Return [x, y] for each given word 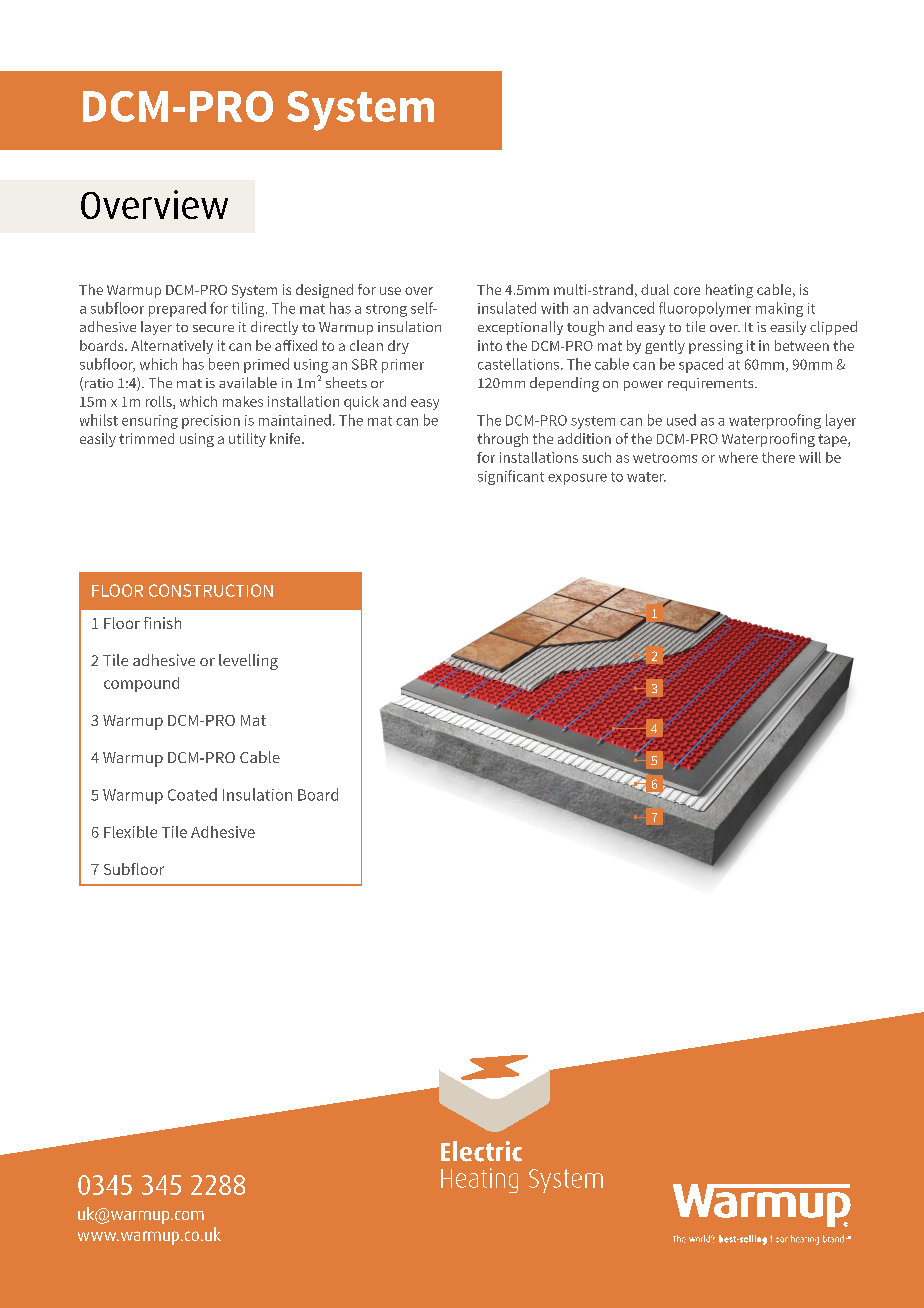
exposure [577, 479]
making [779, 309]
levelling [248, 662]
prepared [177, 309]
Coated [192, 794]
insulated [507, 308]
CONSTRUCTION [211, 590]
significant [511, 477]
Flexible [130, 832]
